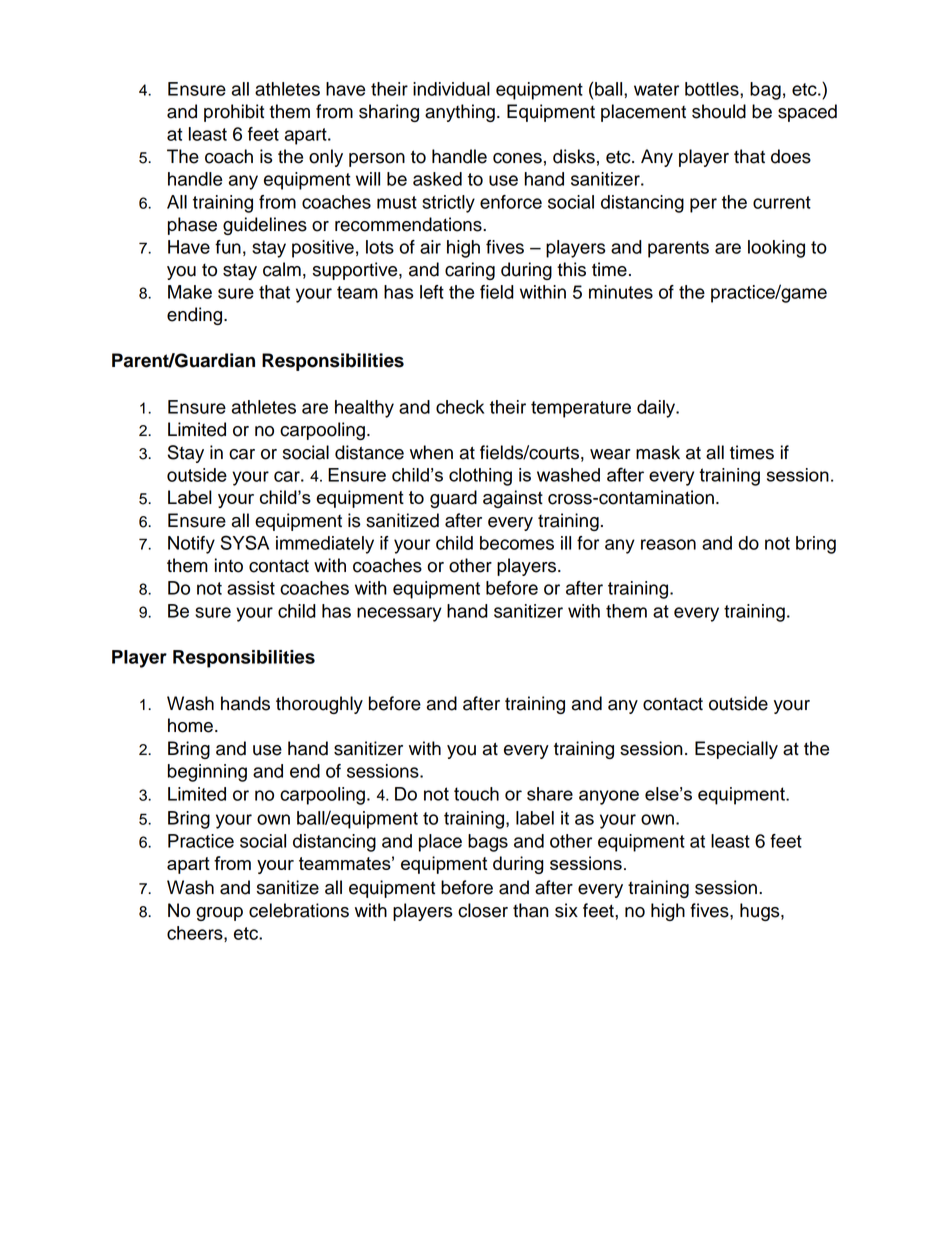 The width and height of the document is (952, 1233). Describe the element at coordinates (736, 750) in the document. I see `Especially` at that location.
